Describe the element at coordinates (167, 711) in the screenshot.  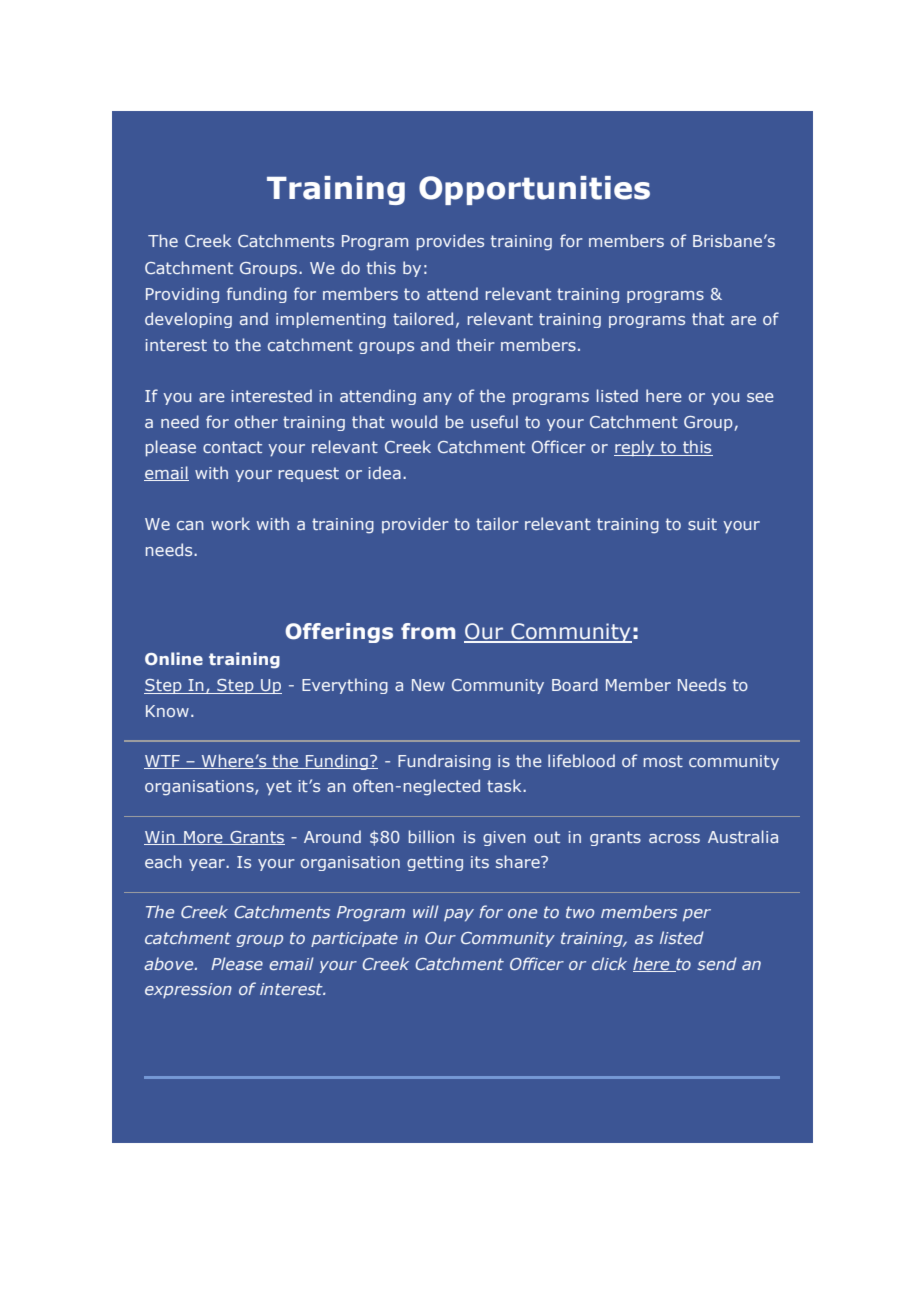
I see `Know` at that location.
